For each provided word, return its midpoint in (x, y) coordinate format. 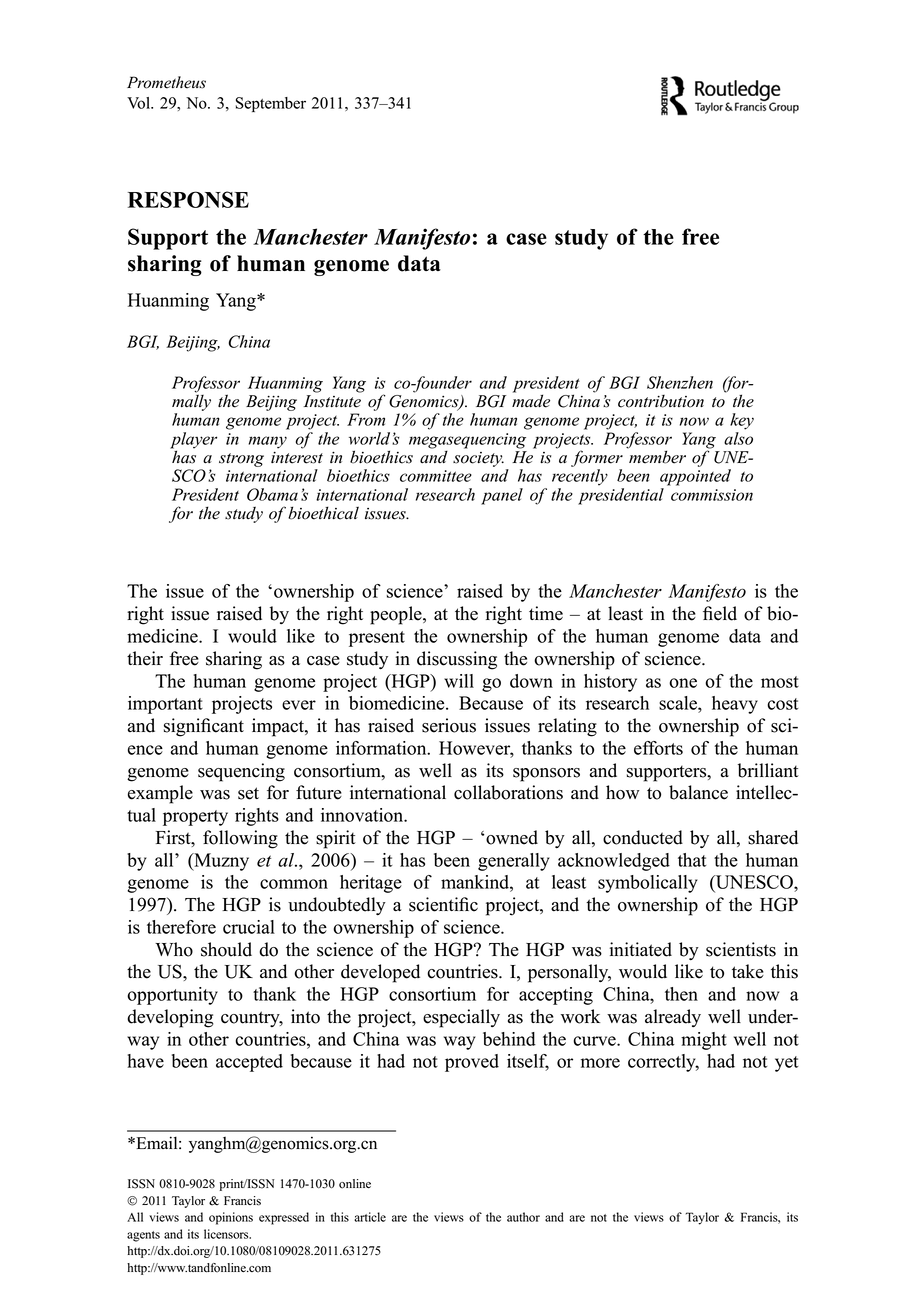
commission (712, 495)
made (531, 400)
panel (502, 496)
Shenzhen (680, 382)
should (226, 949)
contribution (661, 401)
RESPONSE (188, 199)
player (193, 441)
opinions (231, 1218)
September (271, 104)
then (681, 994)
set (248, 793)
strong (241, 460)
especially (461, 1018)
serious (449, 725)
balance (698, 792)
